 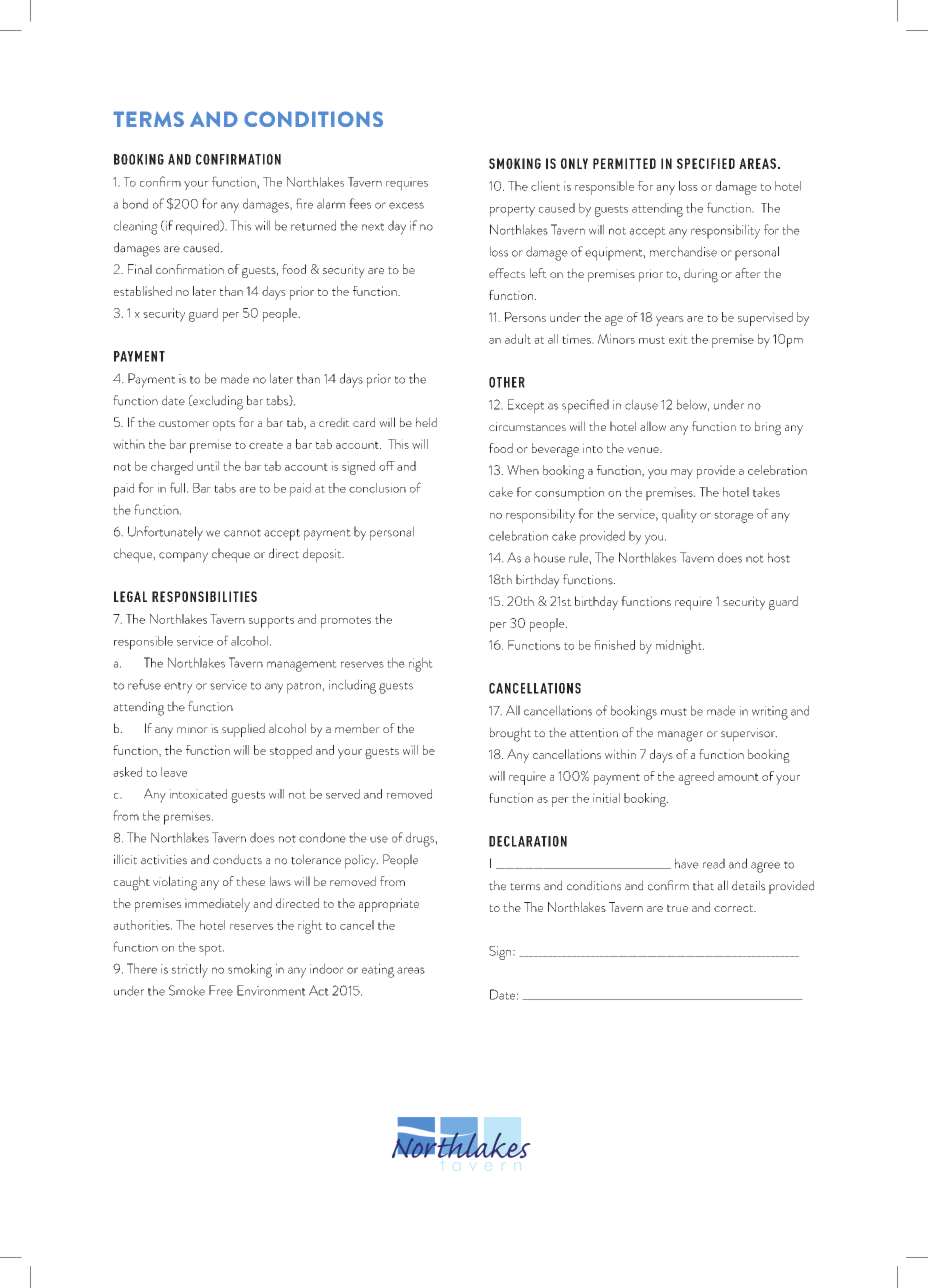 I want to click on excess, so click(x=406, y=205).
